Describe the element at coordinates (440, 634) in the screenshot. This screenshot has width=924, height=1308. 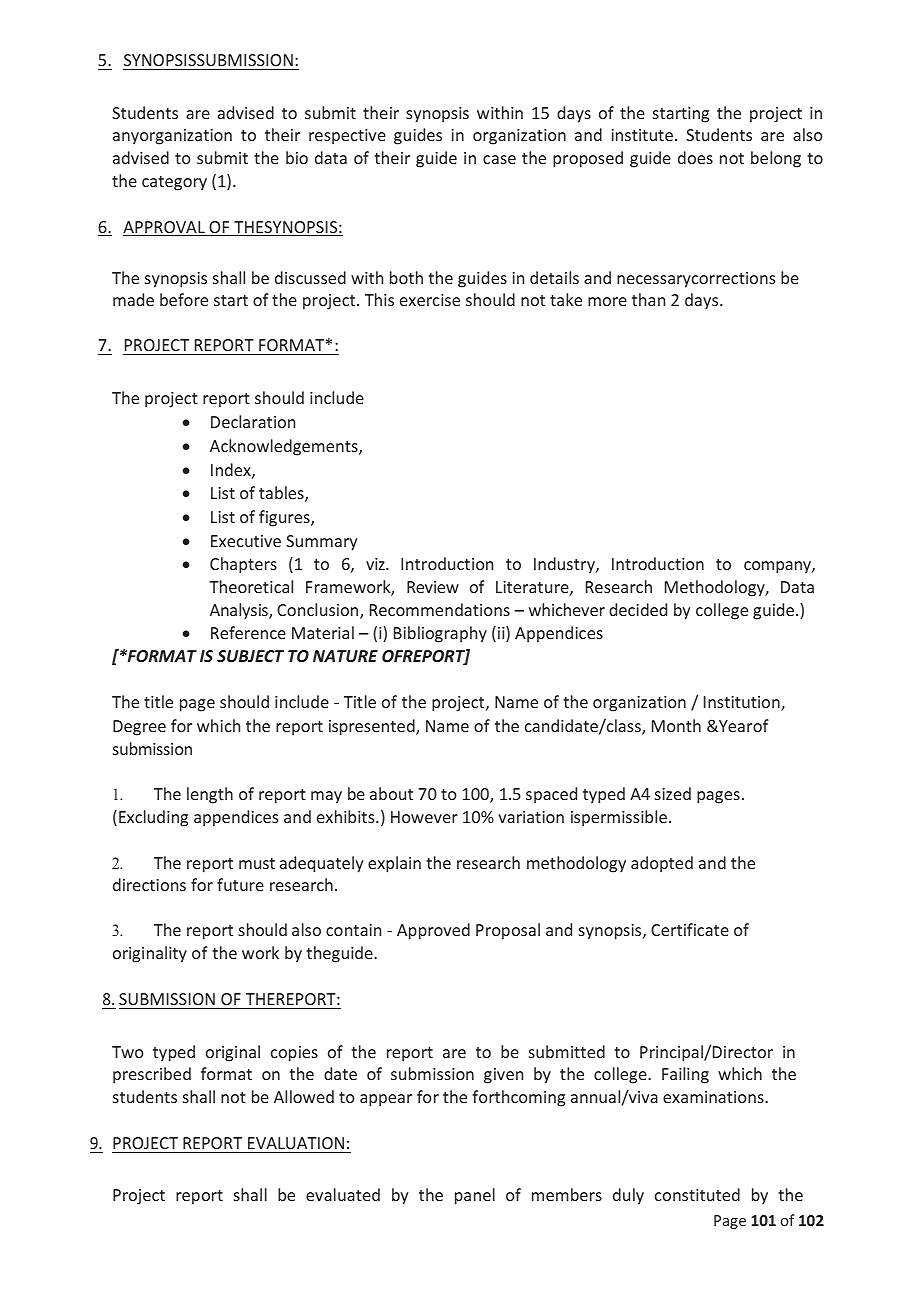
I see `Bibliography` at that location.
